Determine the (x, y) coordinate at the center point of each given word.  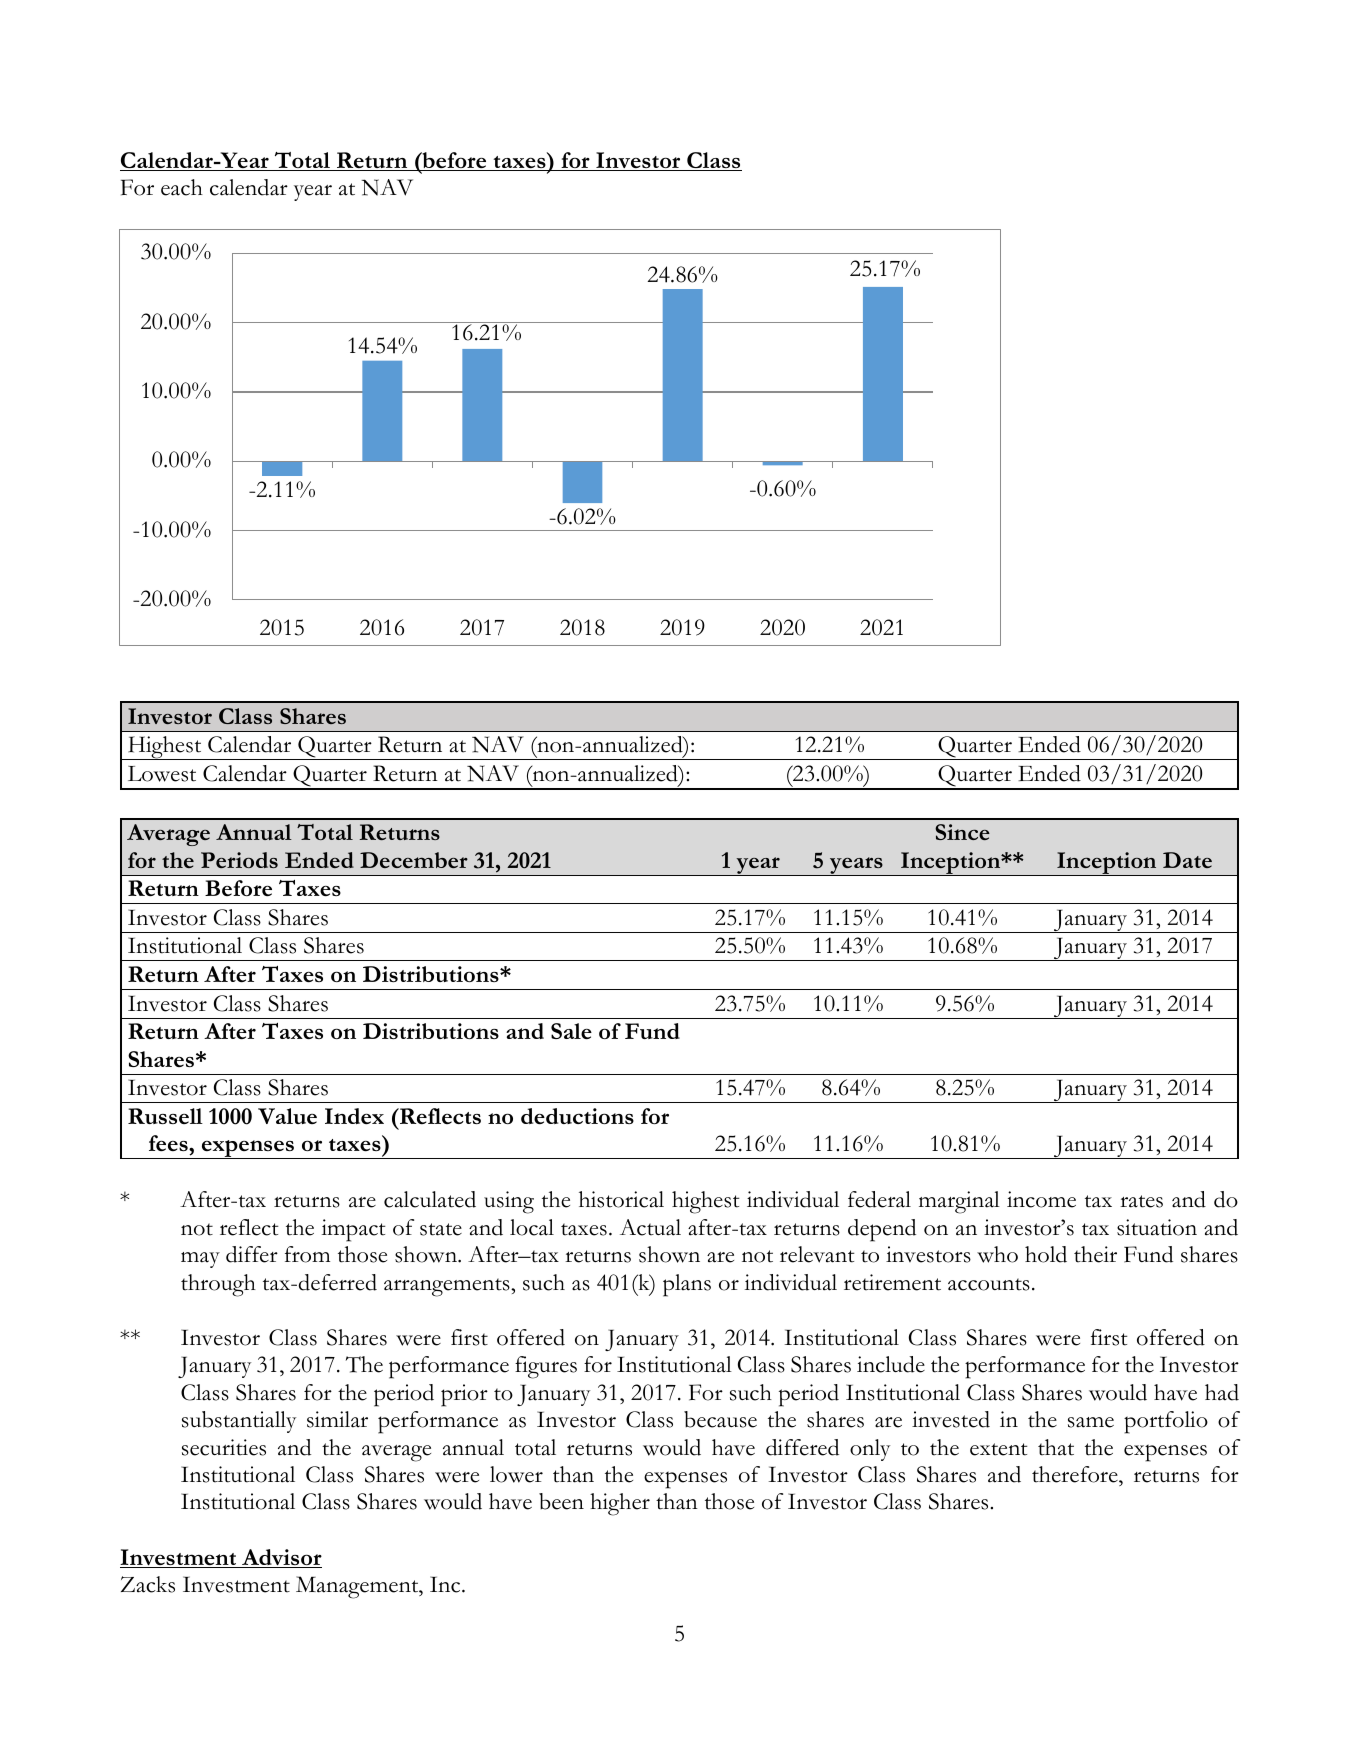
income (1041, 1199)
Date (1187, 860)
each (182, 187)
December (414, 860)
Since (962, 832)
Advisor (281, 1558)
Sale (571, 1031)
